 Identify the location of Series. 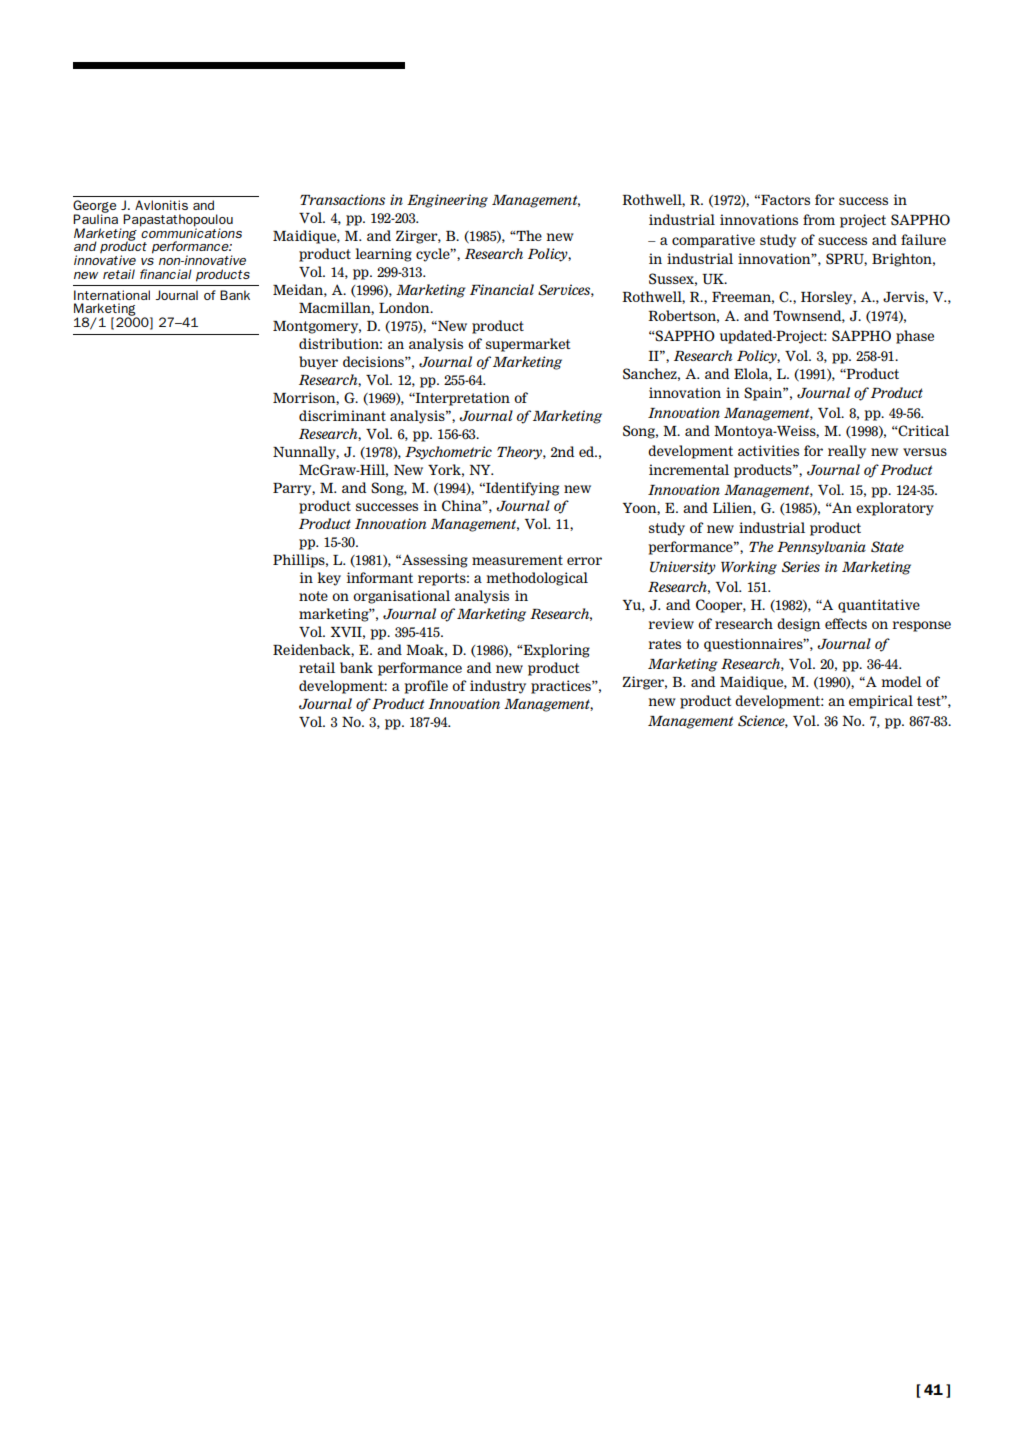
(801, 567).
